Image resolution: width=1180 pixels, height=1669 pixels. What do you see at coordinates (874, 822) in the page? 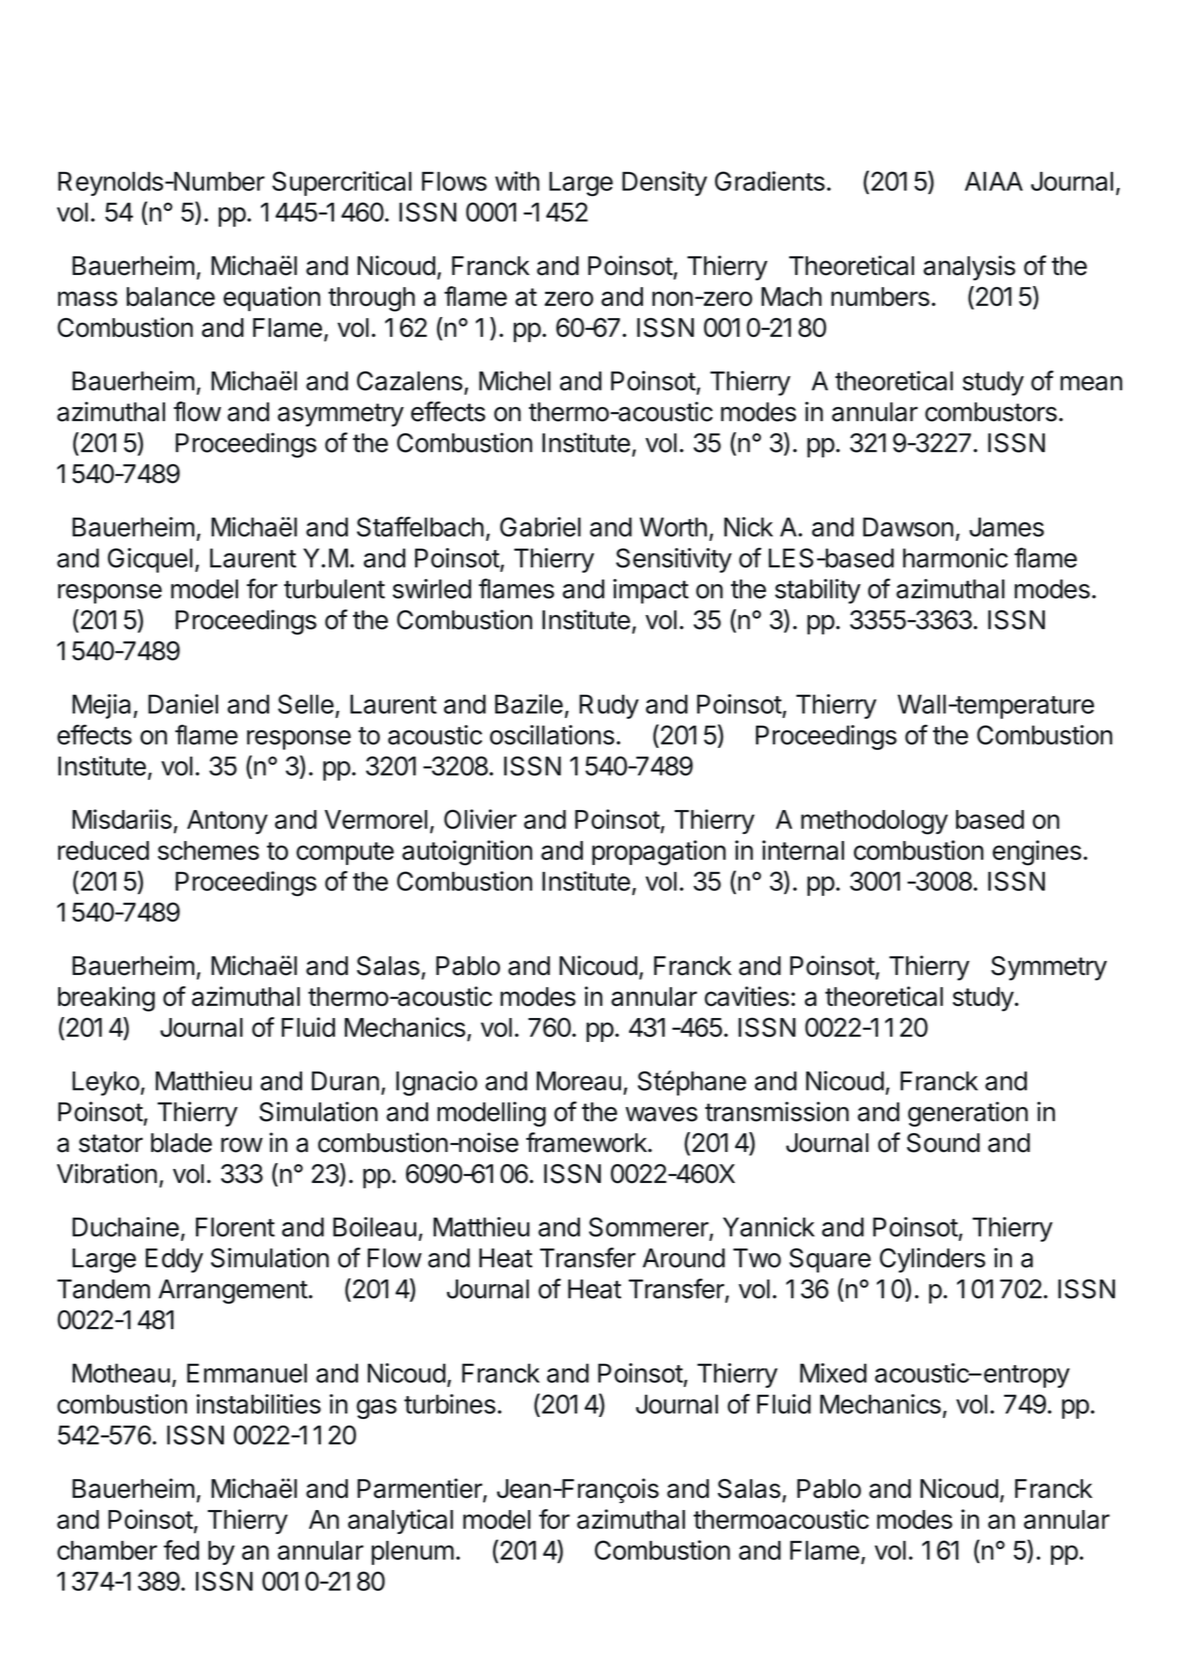
I see `methodology` at bounding box center [874, 822].
